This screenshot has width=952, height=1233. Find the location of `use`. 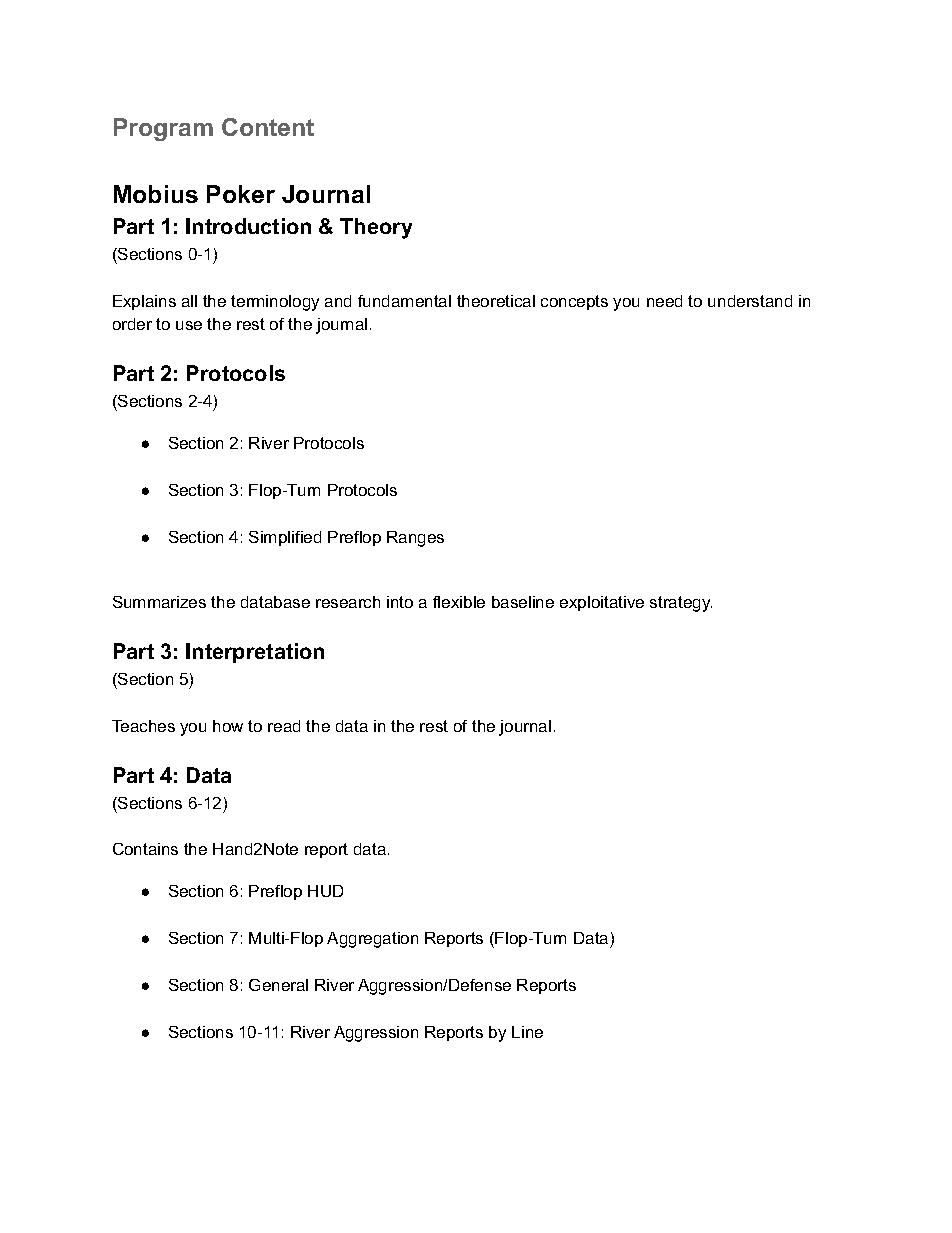

use is located at coordinates (189, 325).
